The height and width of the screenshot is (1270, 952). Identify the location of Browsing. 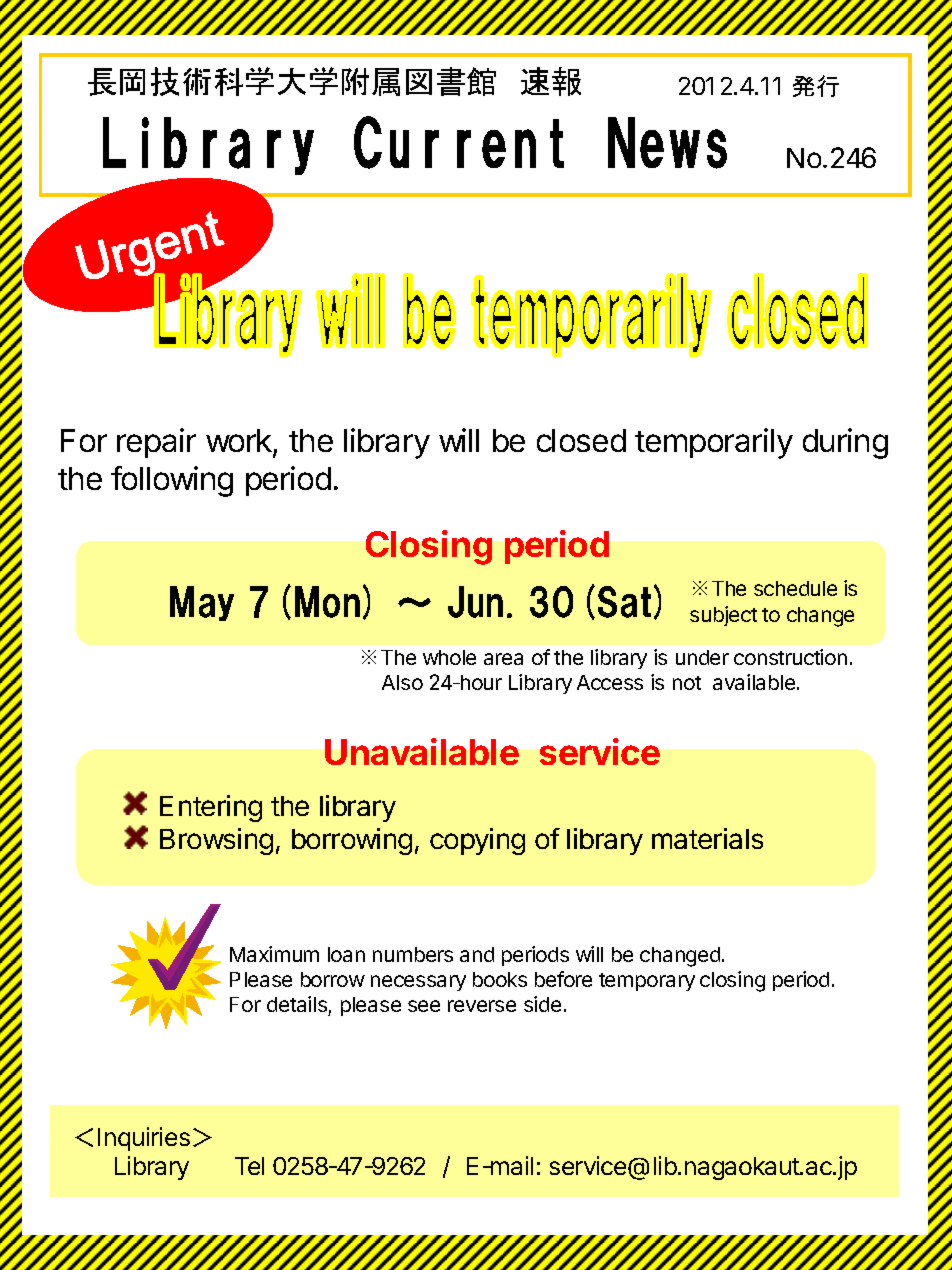
(216, 841).
